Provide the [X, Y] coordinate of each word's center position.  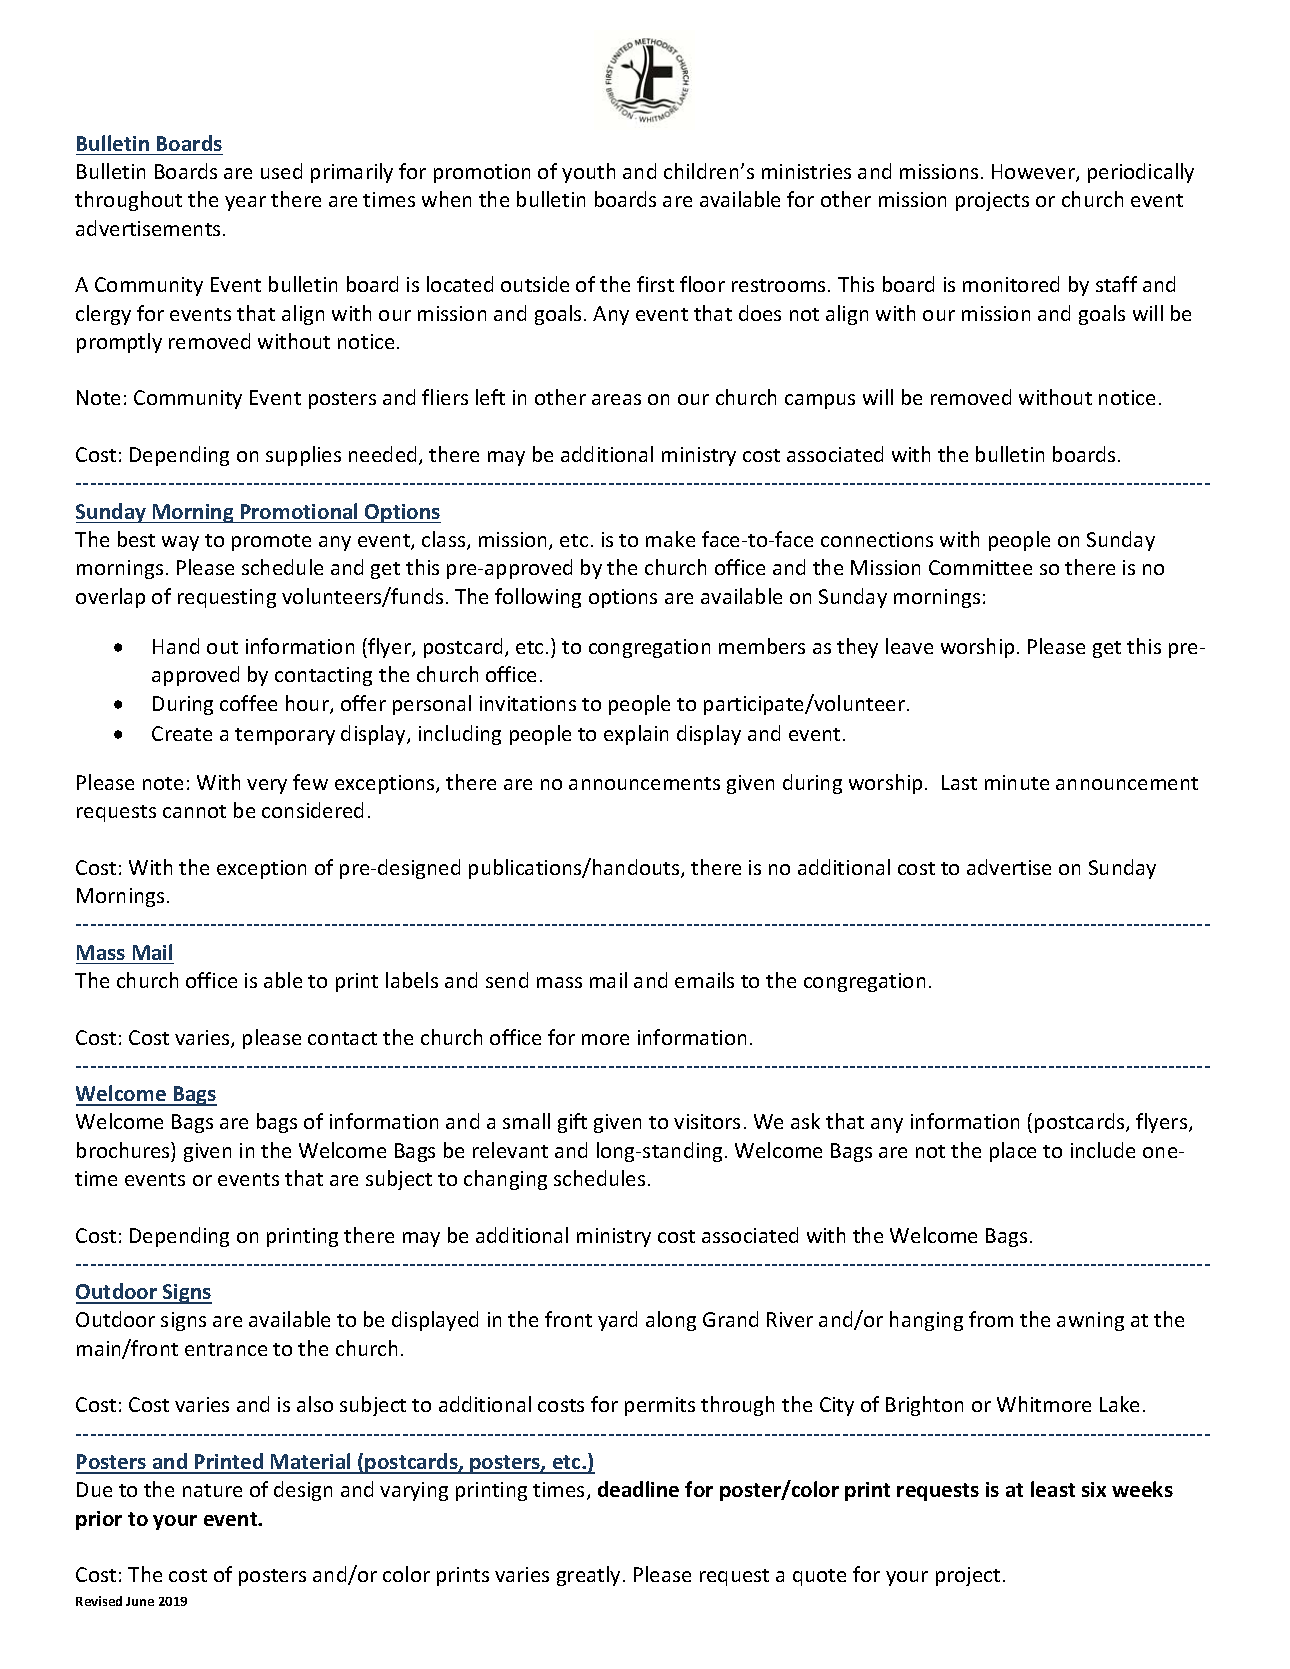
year [245, 203]
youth [588, 173]
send [507, 980]
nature [212, 1490]
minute [1017, 782]
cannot [194, 811]
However [1034, 173]
